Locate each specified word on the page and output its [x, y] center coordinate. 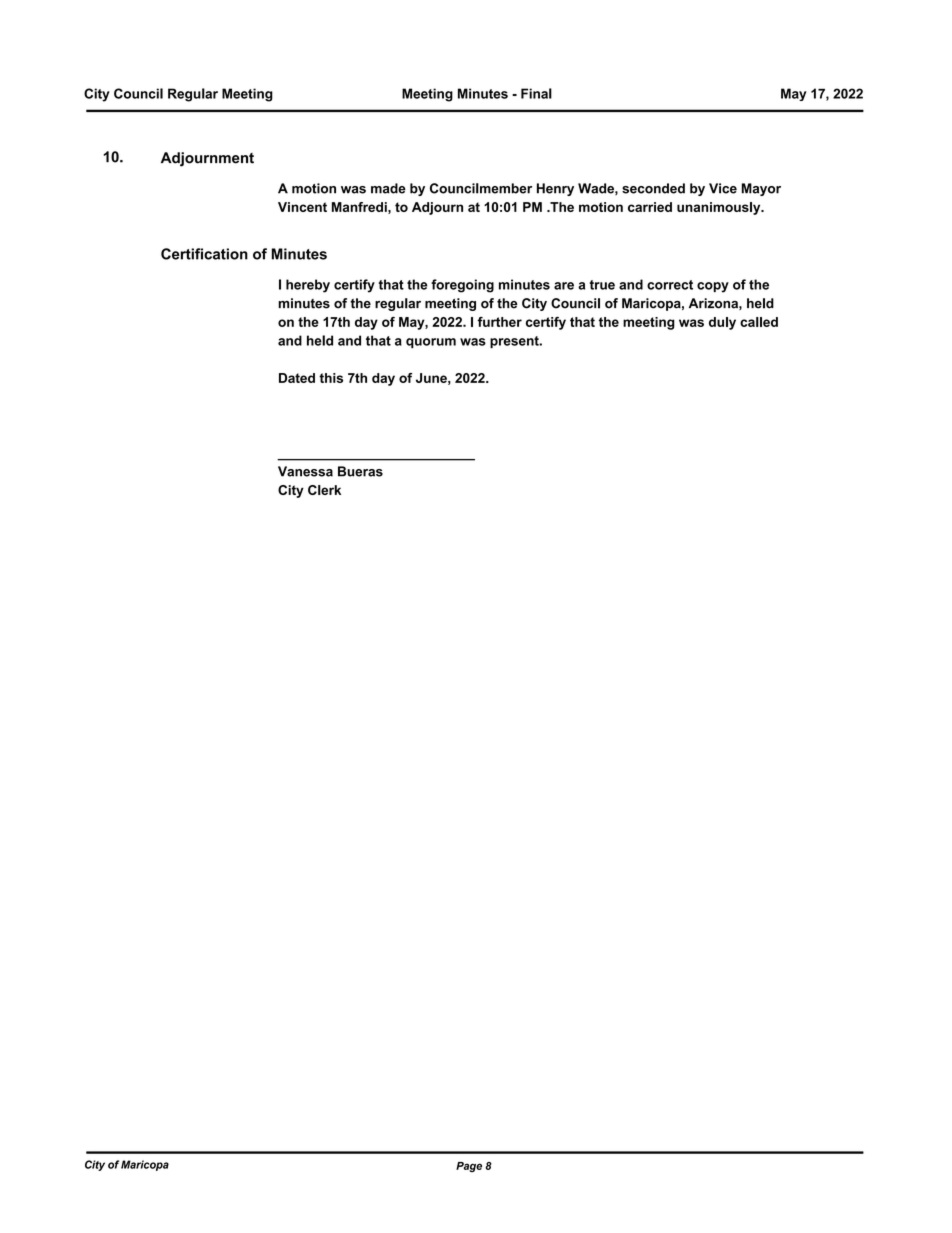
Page [469, 1167]
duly [722, 323]
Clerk [324, 490]
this [331, 378]
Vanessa [305, 471]
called [759, 322]
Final [536, 93]
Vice [723, 188]
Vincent [302, 207]
